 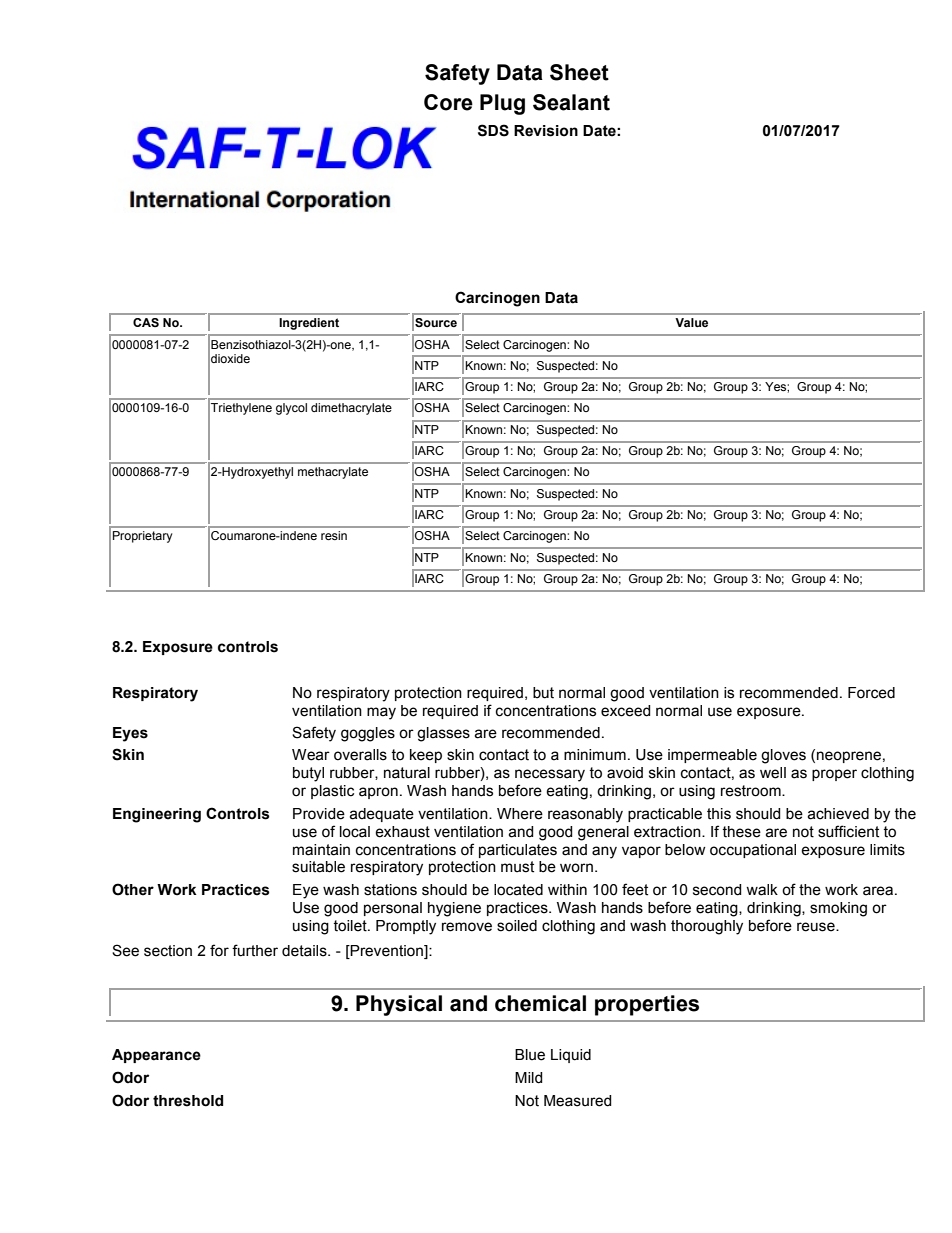 What do you see at coordinates (146, 322) in the screenshot?
I see `CAS` at bounding box center [146, 322].
